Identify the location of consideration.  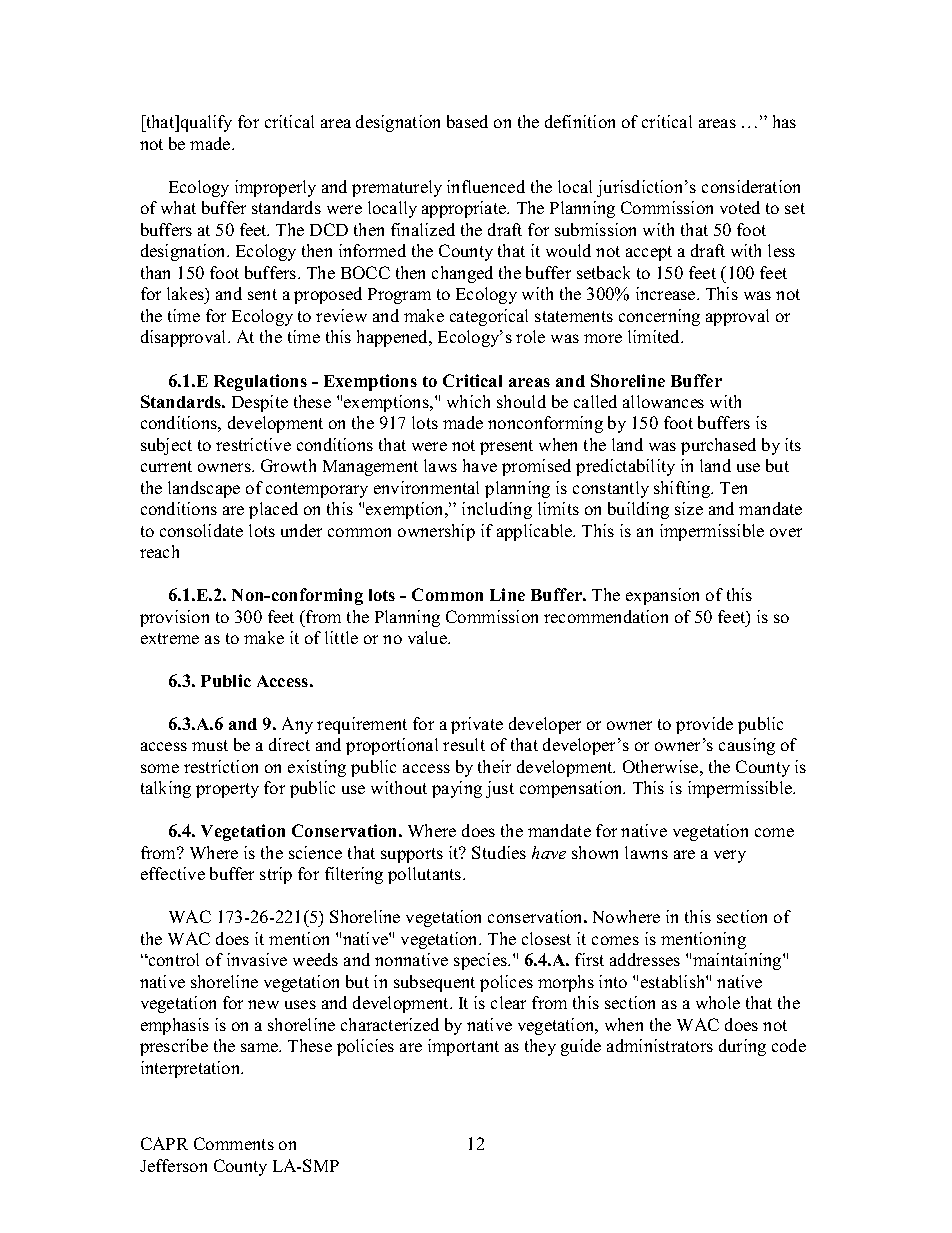
(751, 186).
